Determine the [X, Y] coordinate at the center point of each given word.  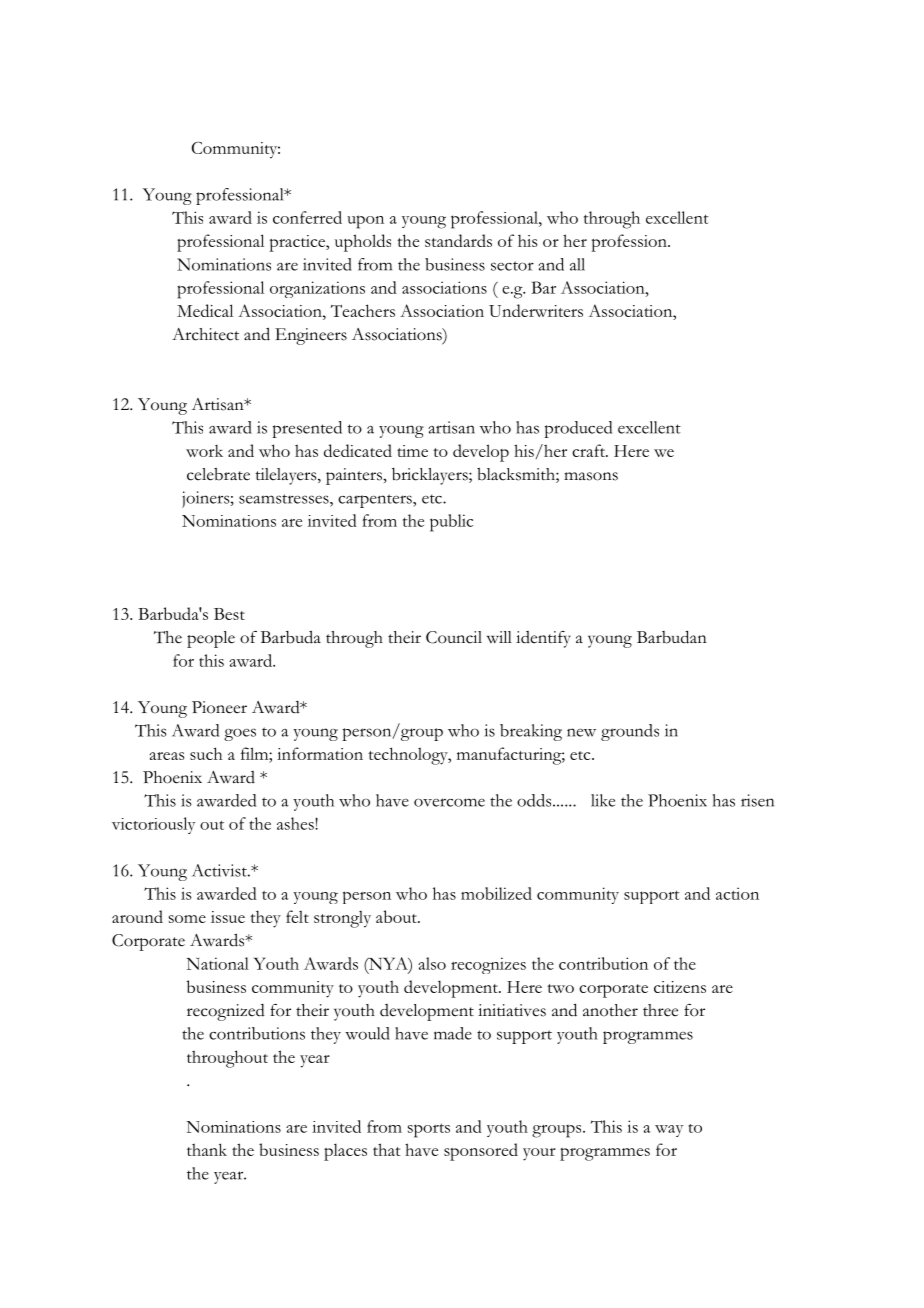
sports [429, 1130]
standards [458, 240]
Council [454, 637]
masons [591, 476]
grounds [630, 732]
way [669, 1131]
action [737, 893]
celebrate [218, 474]
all [577, 264]
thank [207, 1149]
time [412, 451]
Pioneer [219, 707]
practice [298, 243]
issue [228, 917]
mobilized [496, 893]
